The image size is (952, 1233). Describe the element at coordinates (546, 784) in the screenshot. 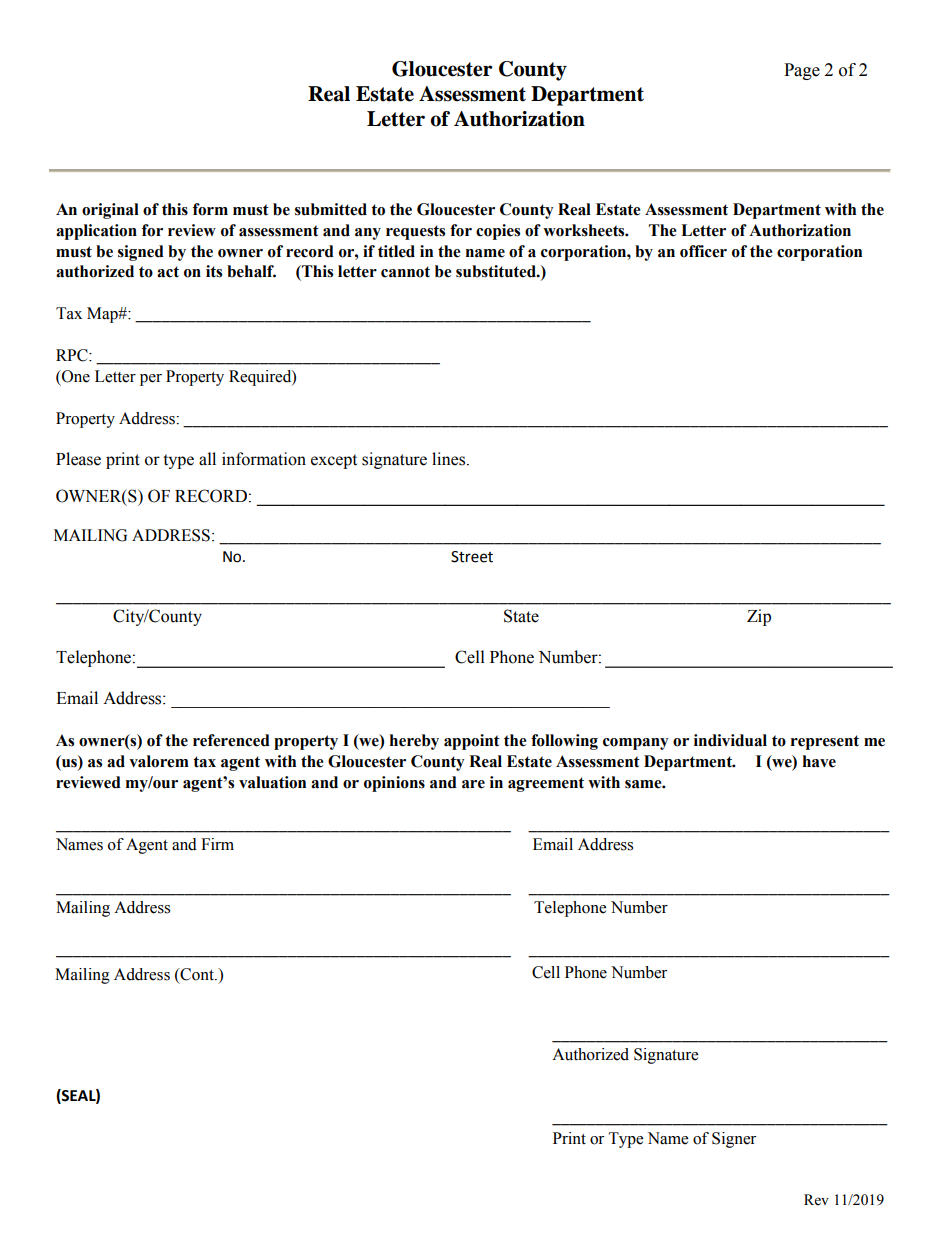

I see `agreement` at that location.
